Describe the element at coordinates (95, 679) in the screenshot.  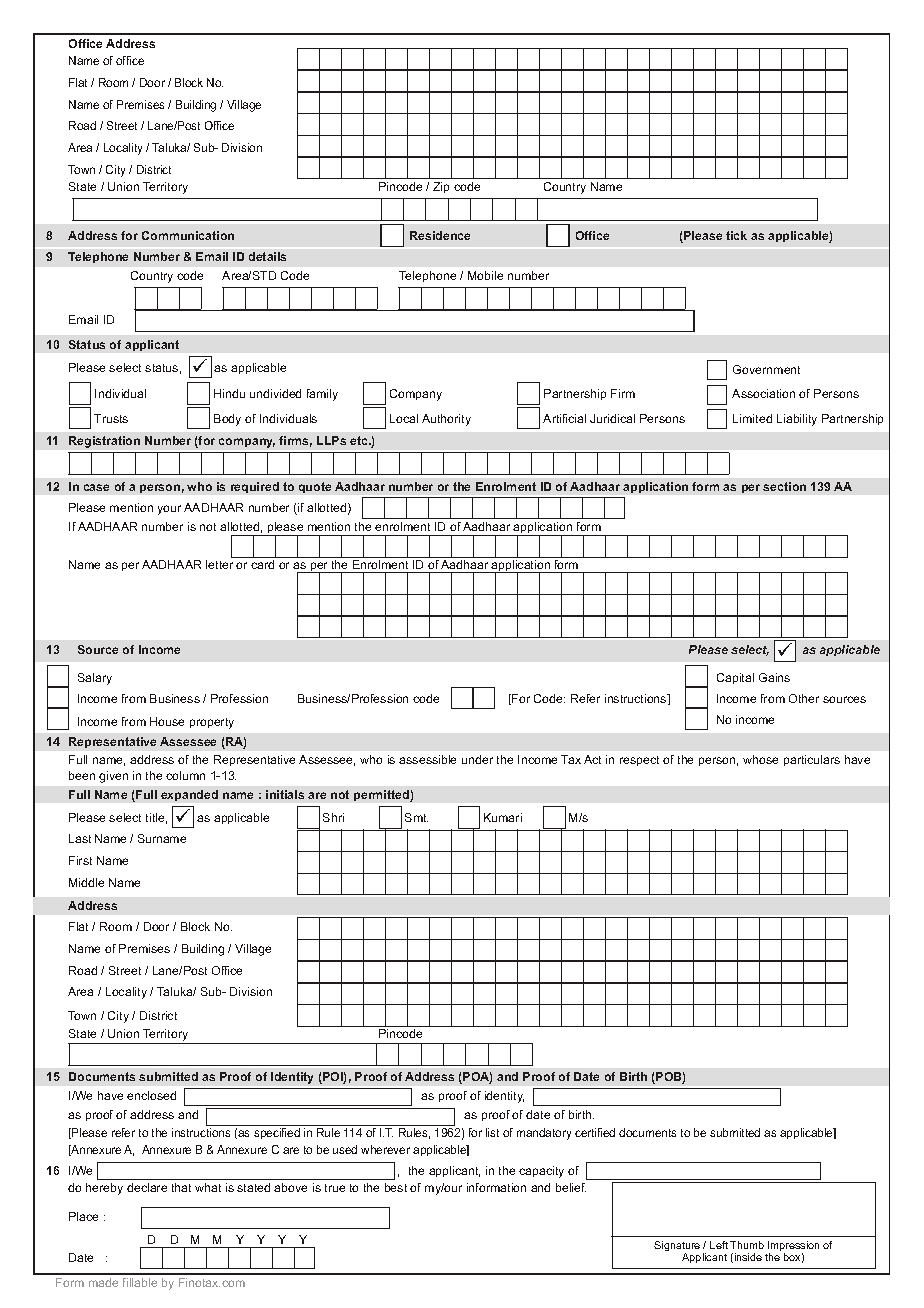
I see `Salary` at that location.
